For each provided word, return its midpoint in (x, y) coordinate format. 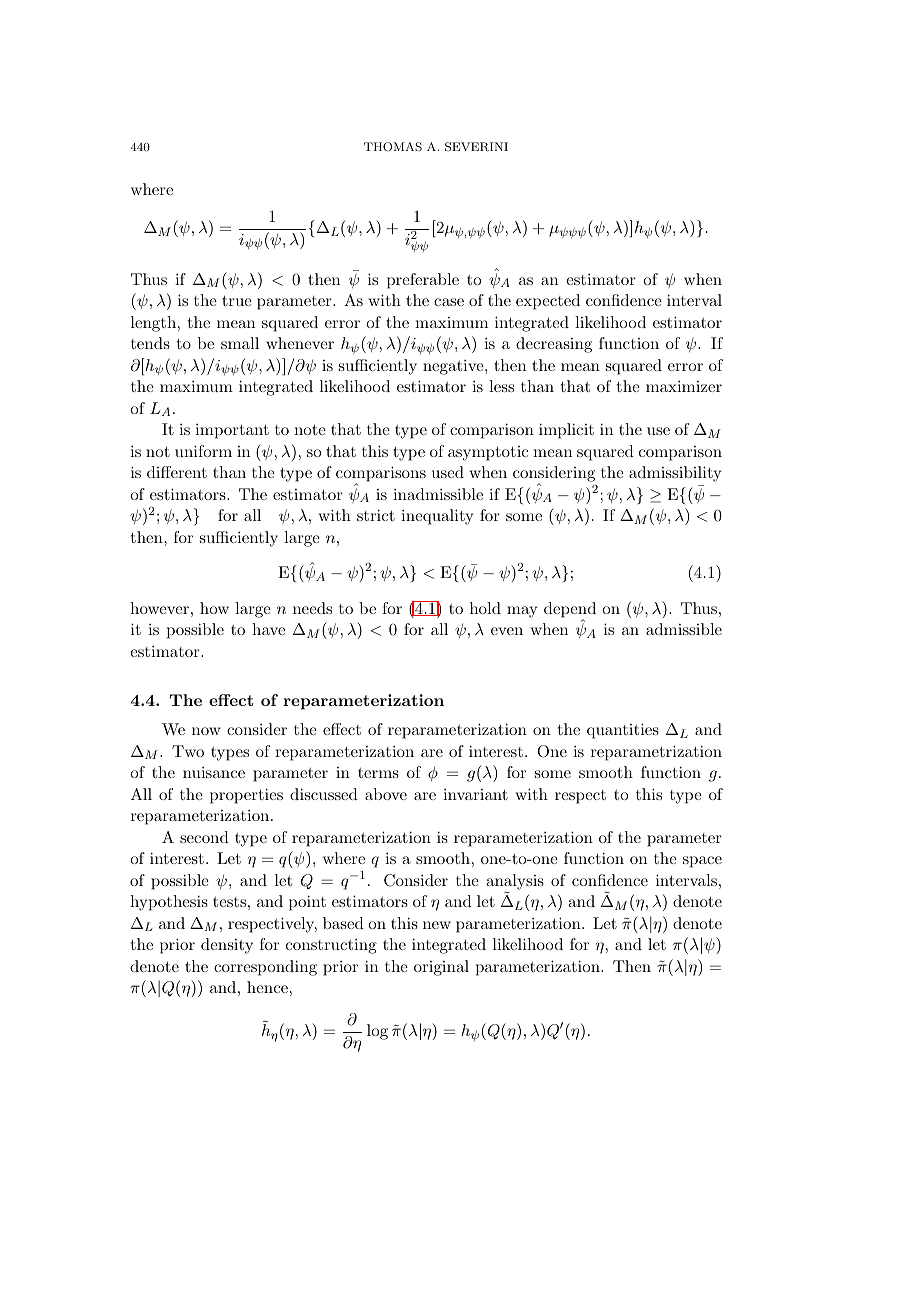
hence (267, 987)
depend (570, 611)
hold (485, 608)
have (268, 629)
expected (548, 302)
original (441, 968)
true (237, 301)
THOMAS (393, 147)
